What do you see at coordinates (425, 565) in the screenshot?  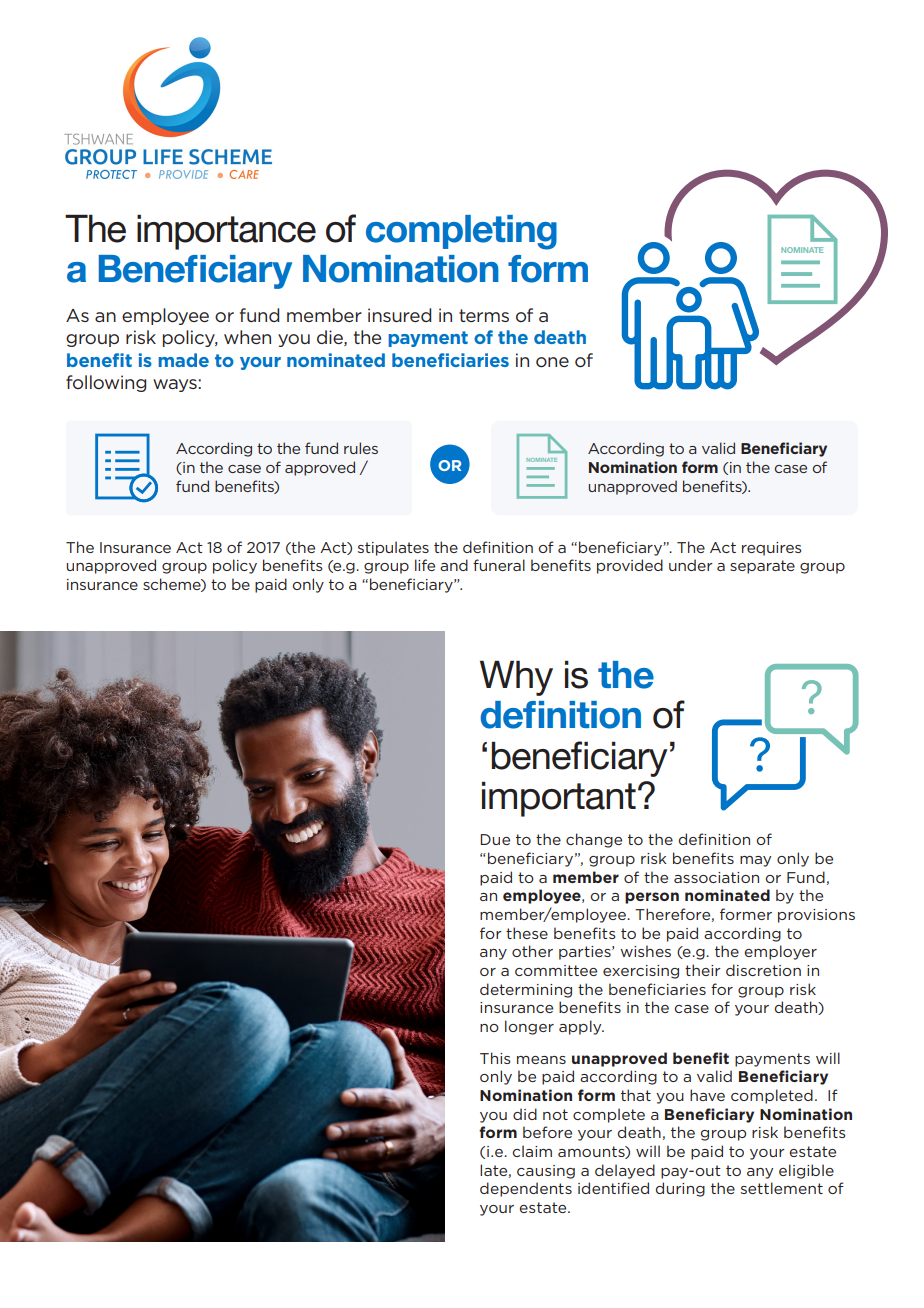 I see `life` at bounding box center [425, 565].
